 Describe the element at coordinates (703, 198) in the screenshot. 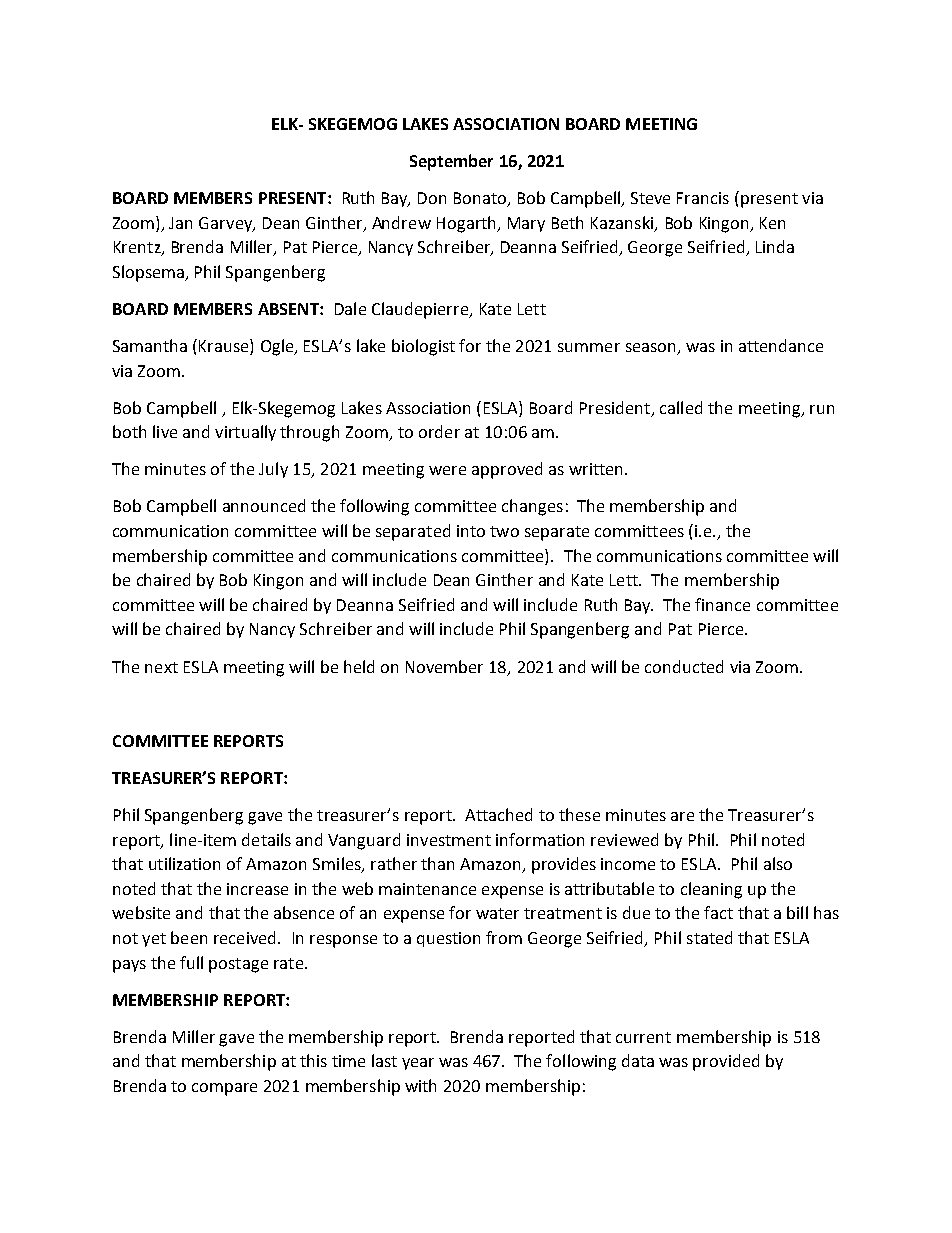

I see `Francis` at that location.
